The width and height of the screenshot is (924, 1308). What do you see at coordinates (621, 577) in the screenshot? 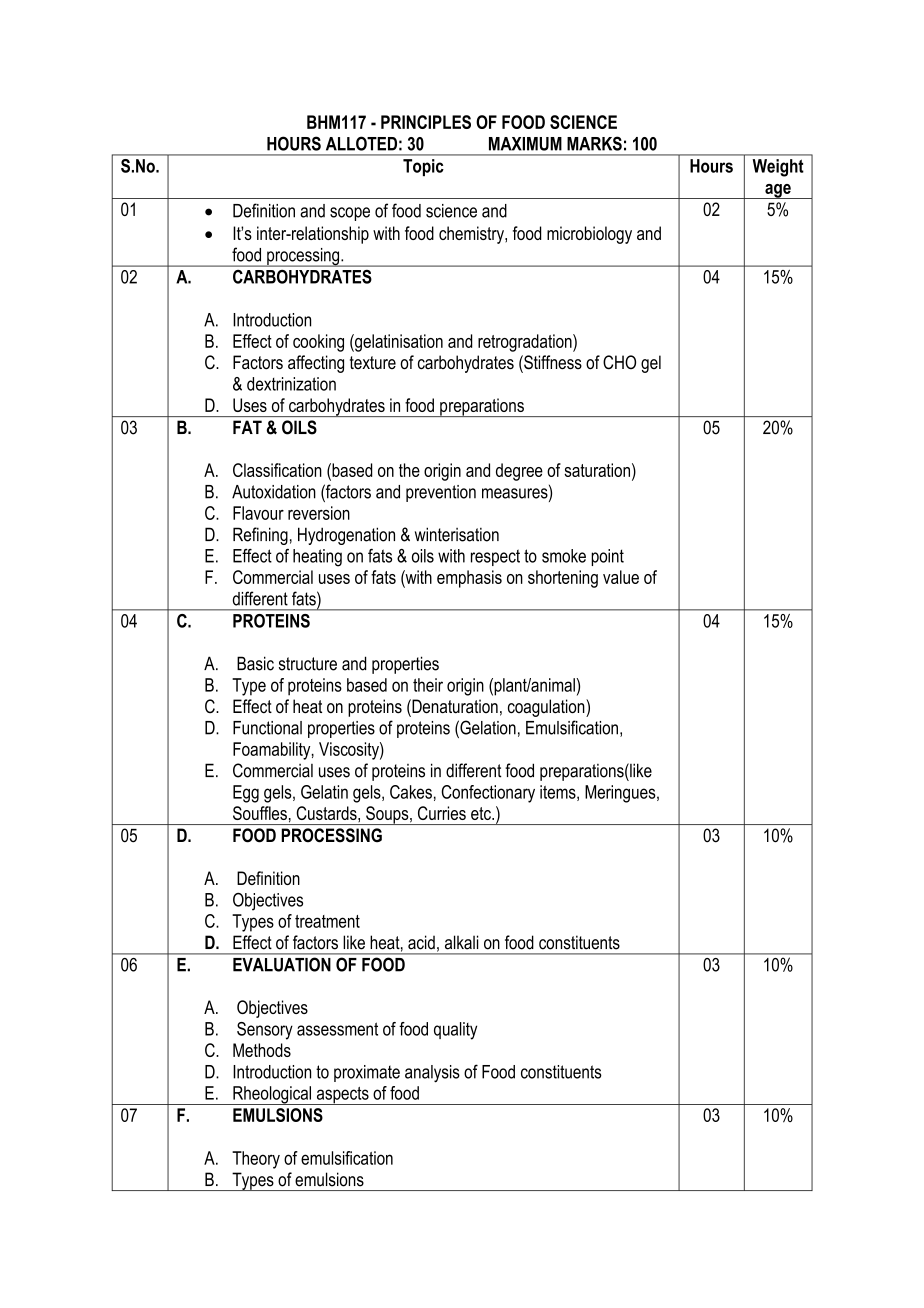
I see `value` at bounding box center [621, 577].
